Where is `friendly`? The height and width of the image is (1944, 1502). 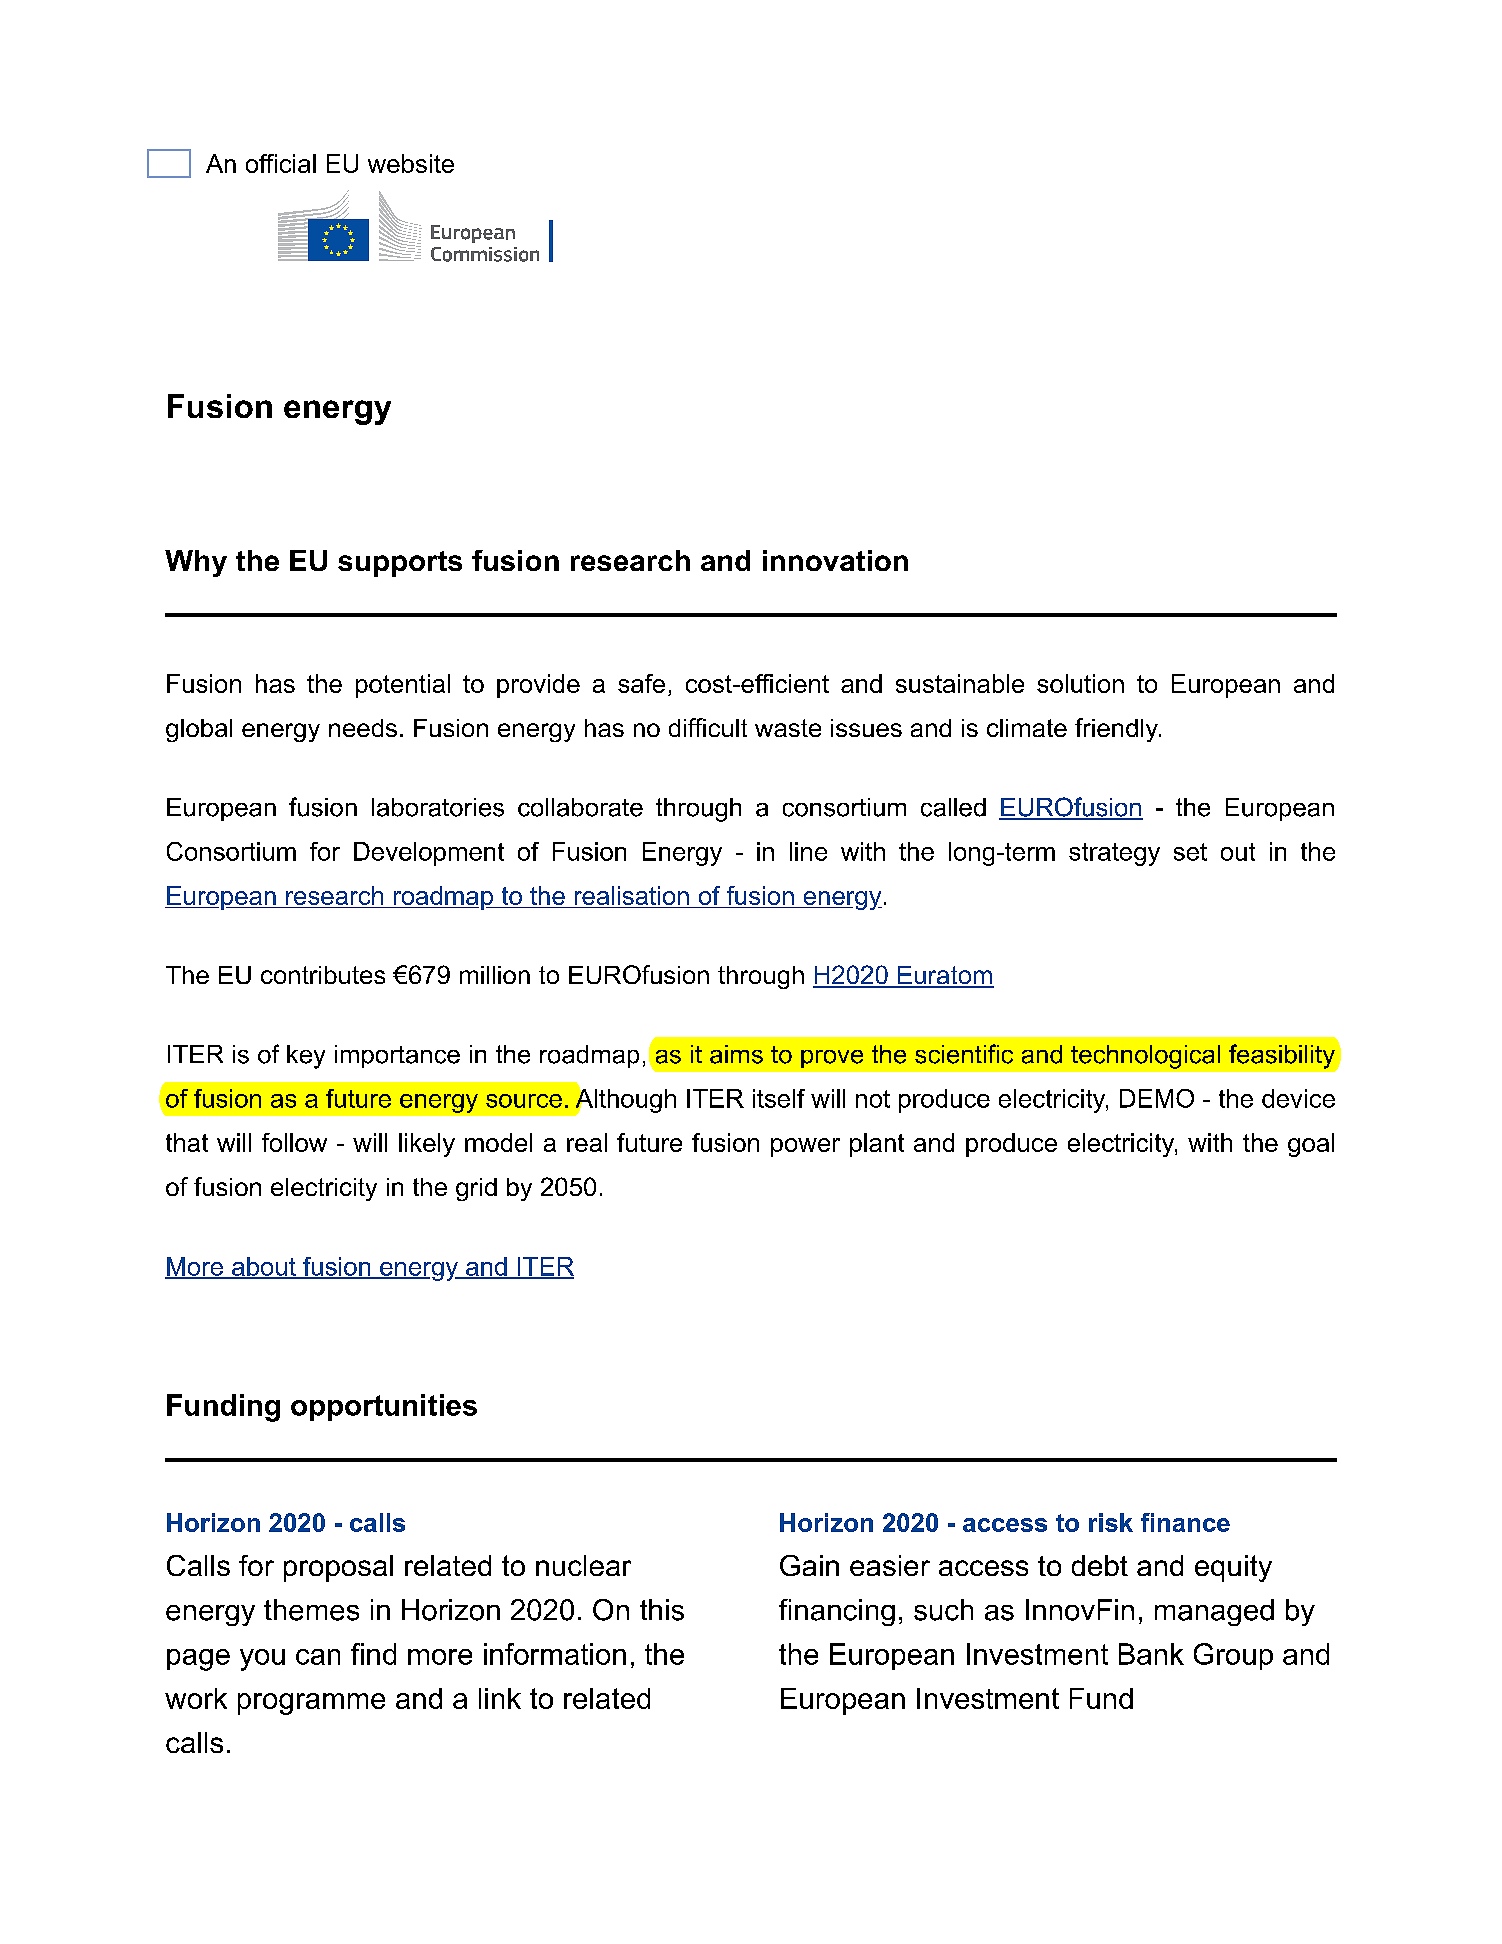
friendly is located at coordinates (1117, 730).
